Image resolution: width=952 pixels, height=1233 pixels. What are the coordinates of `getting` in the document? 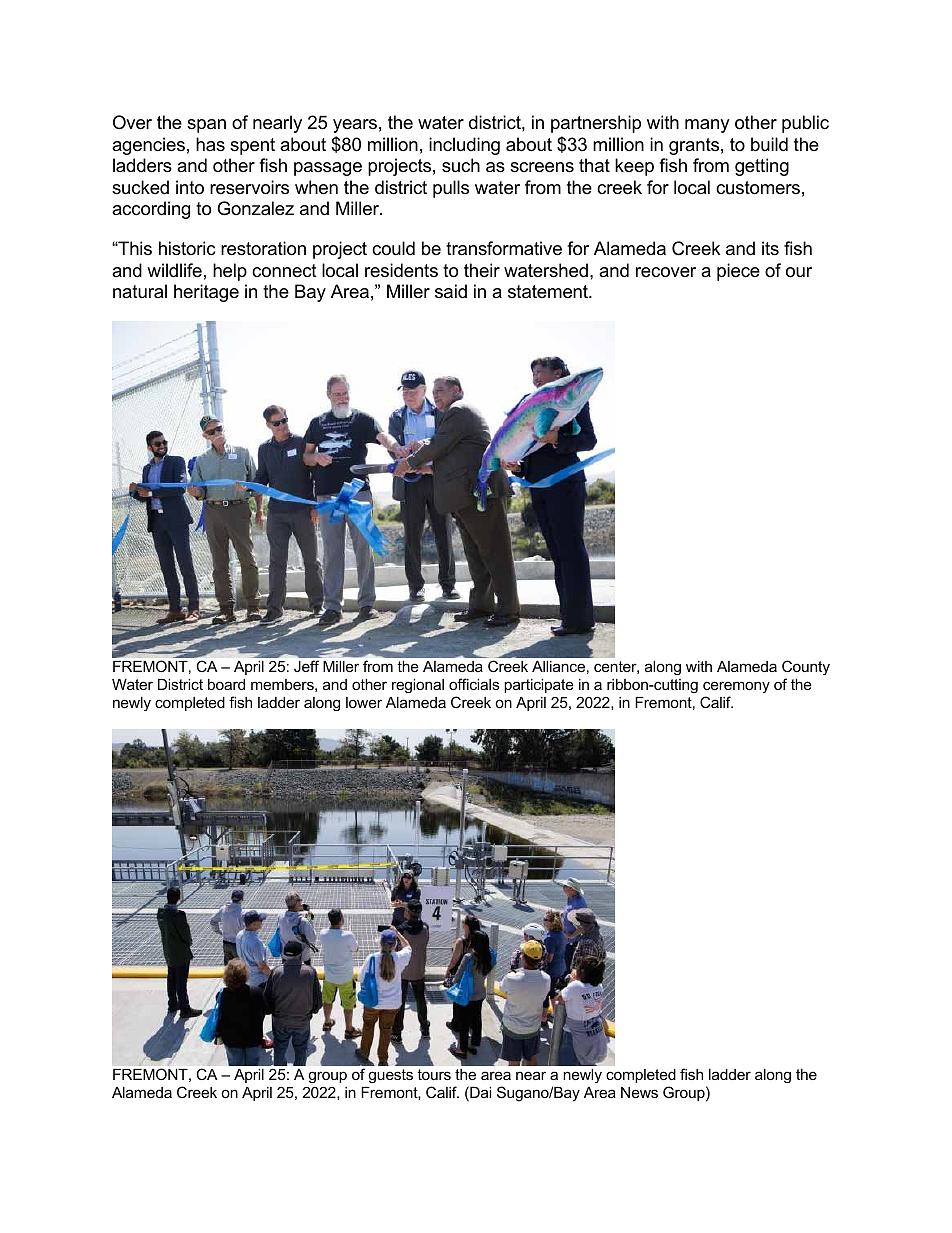 It's located at (762, 167).
